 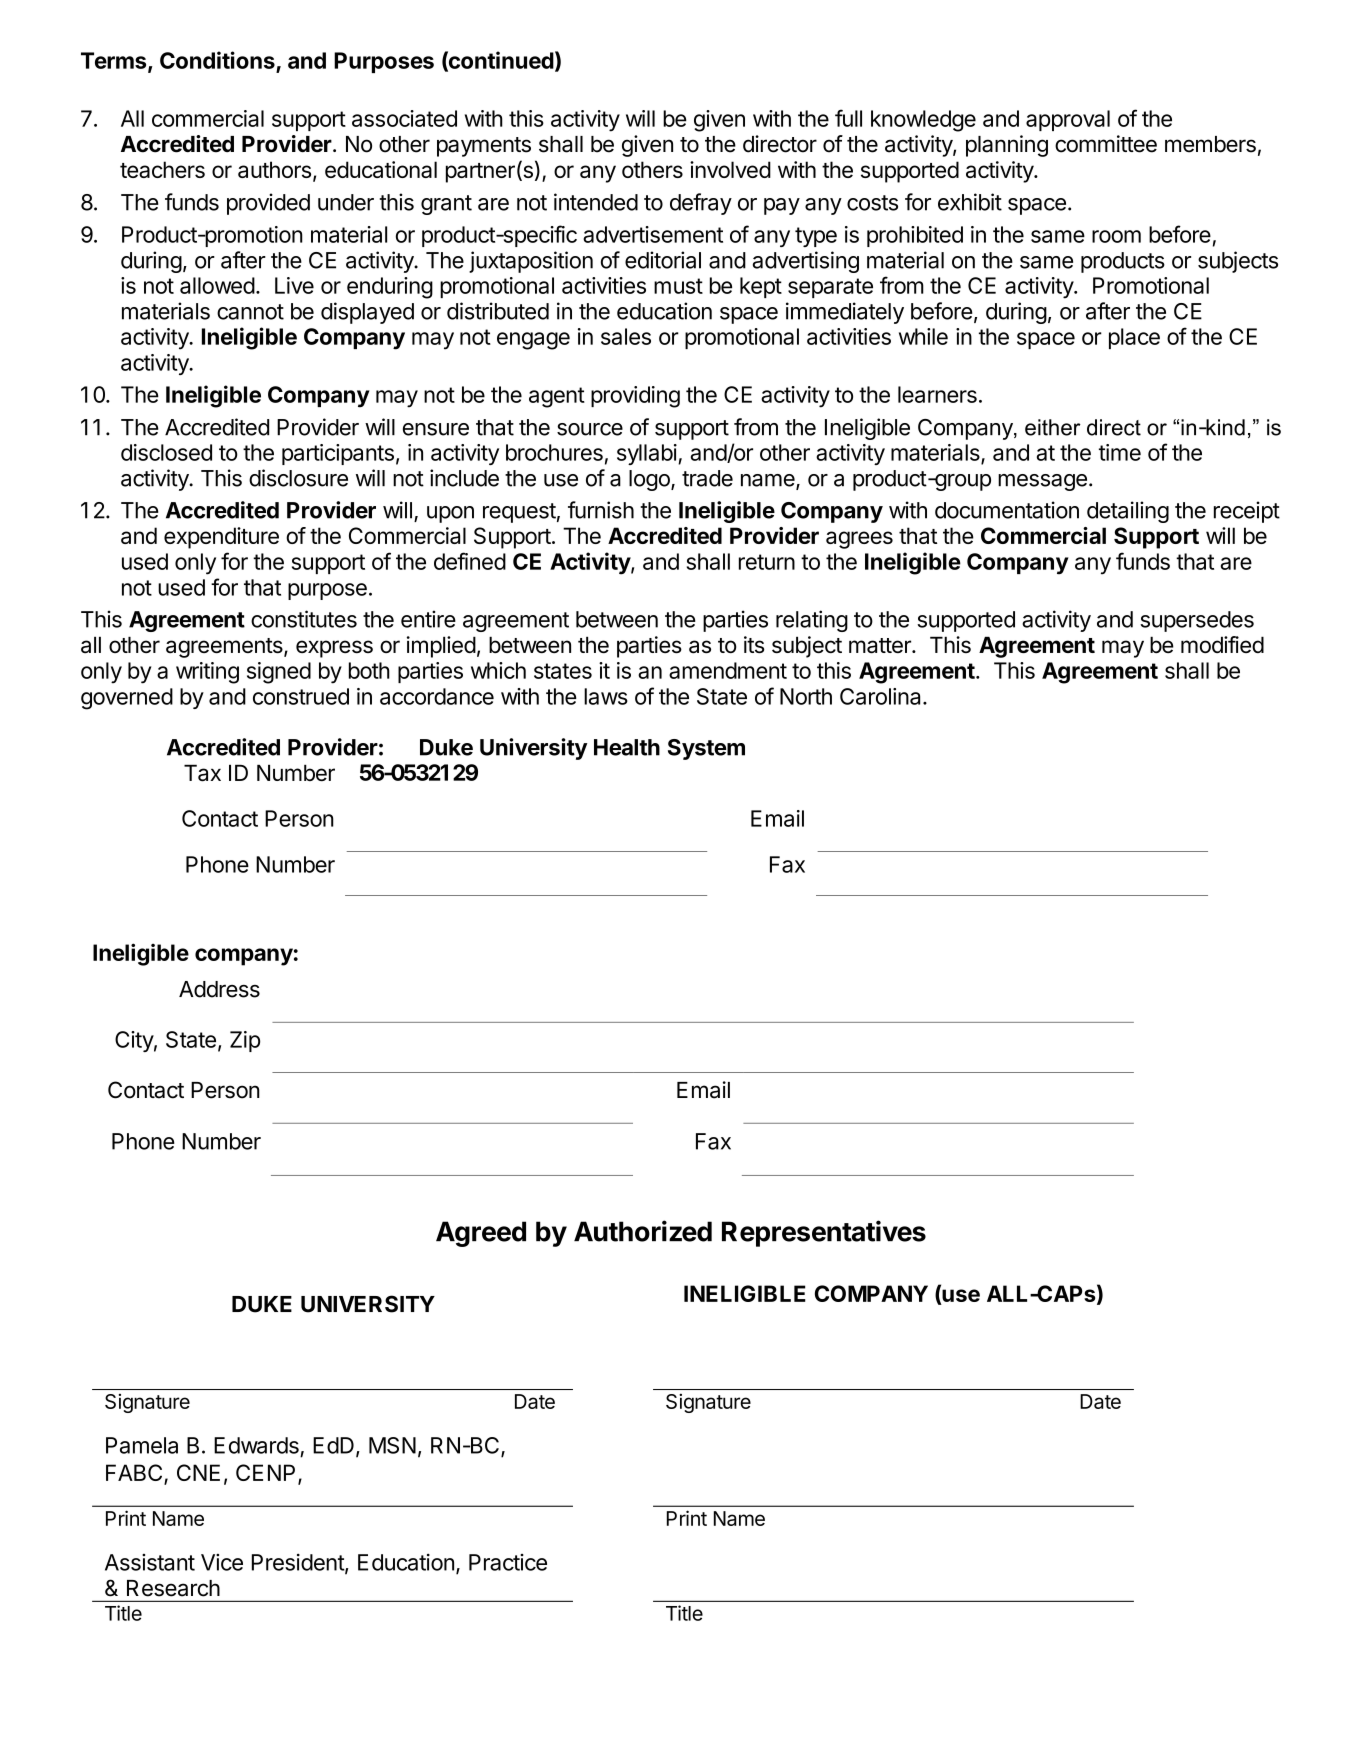 What do you see at coordinates (1222, 644) in the page?
I see `modified` at bounding box center [1222, 644].
